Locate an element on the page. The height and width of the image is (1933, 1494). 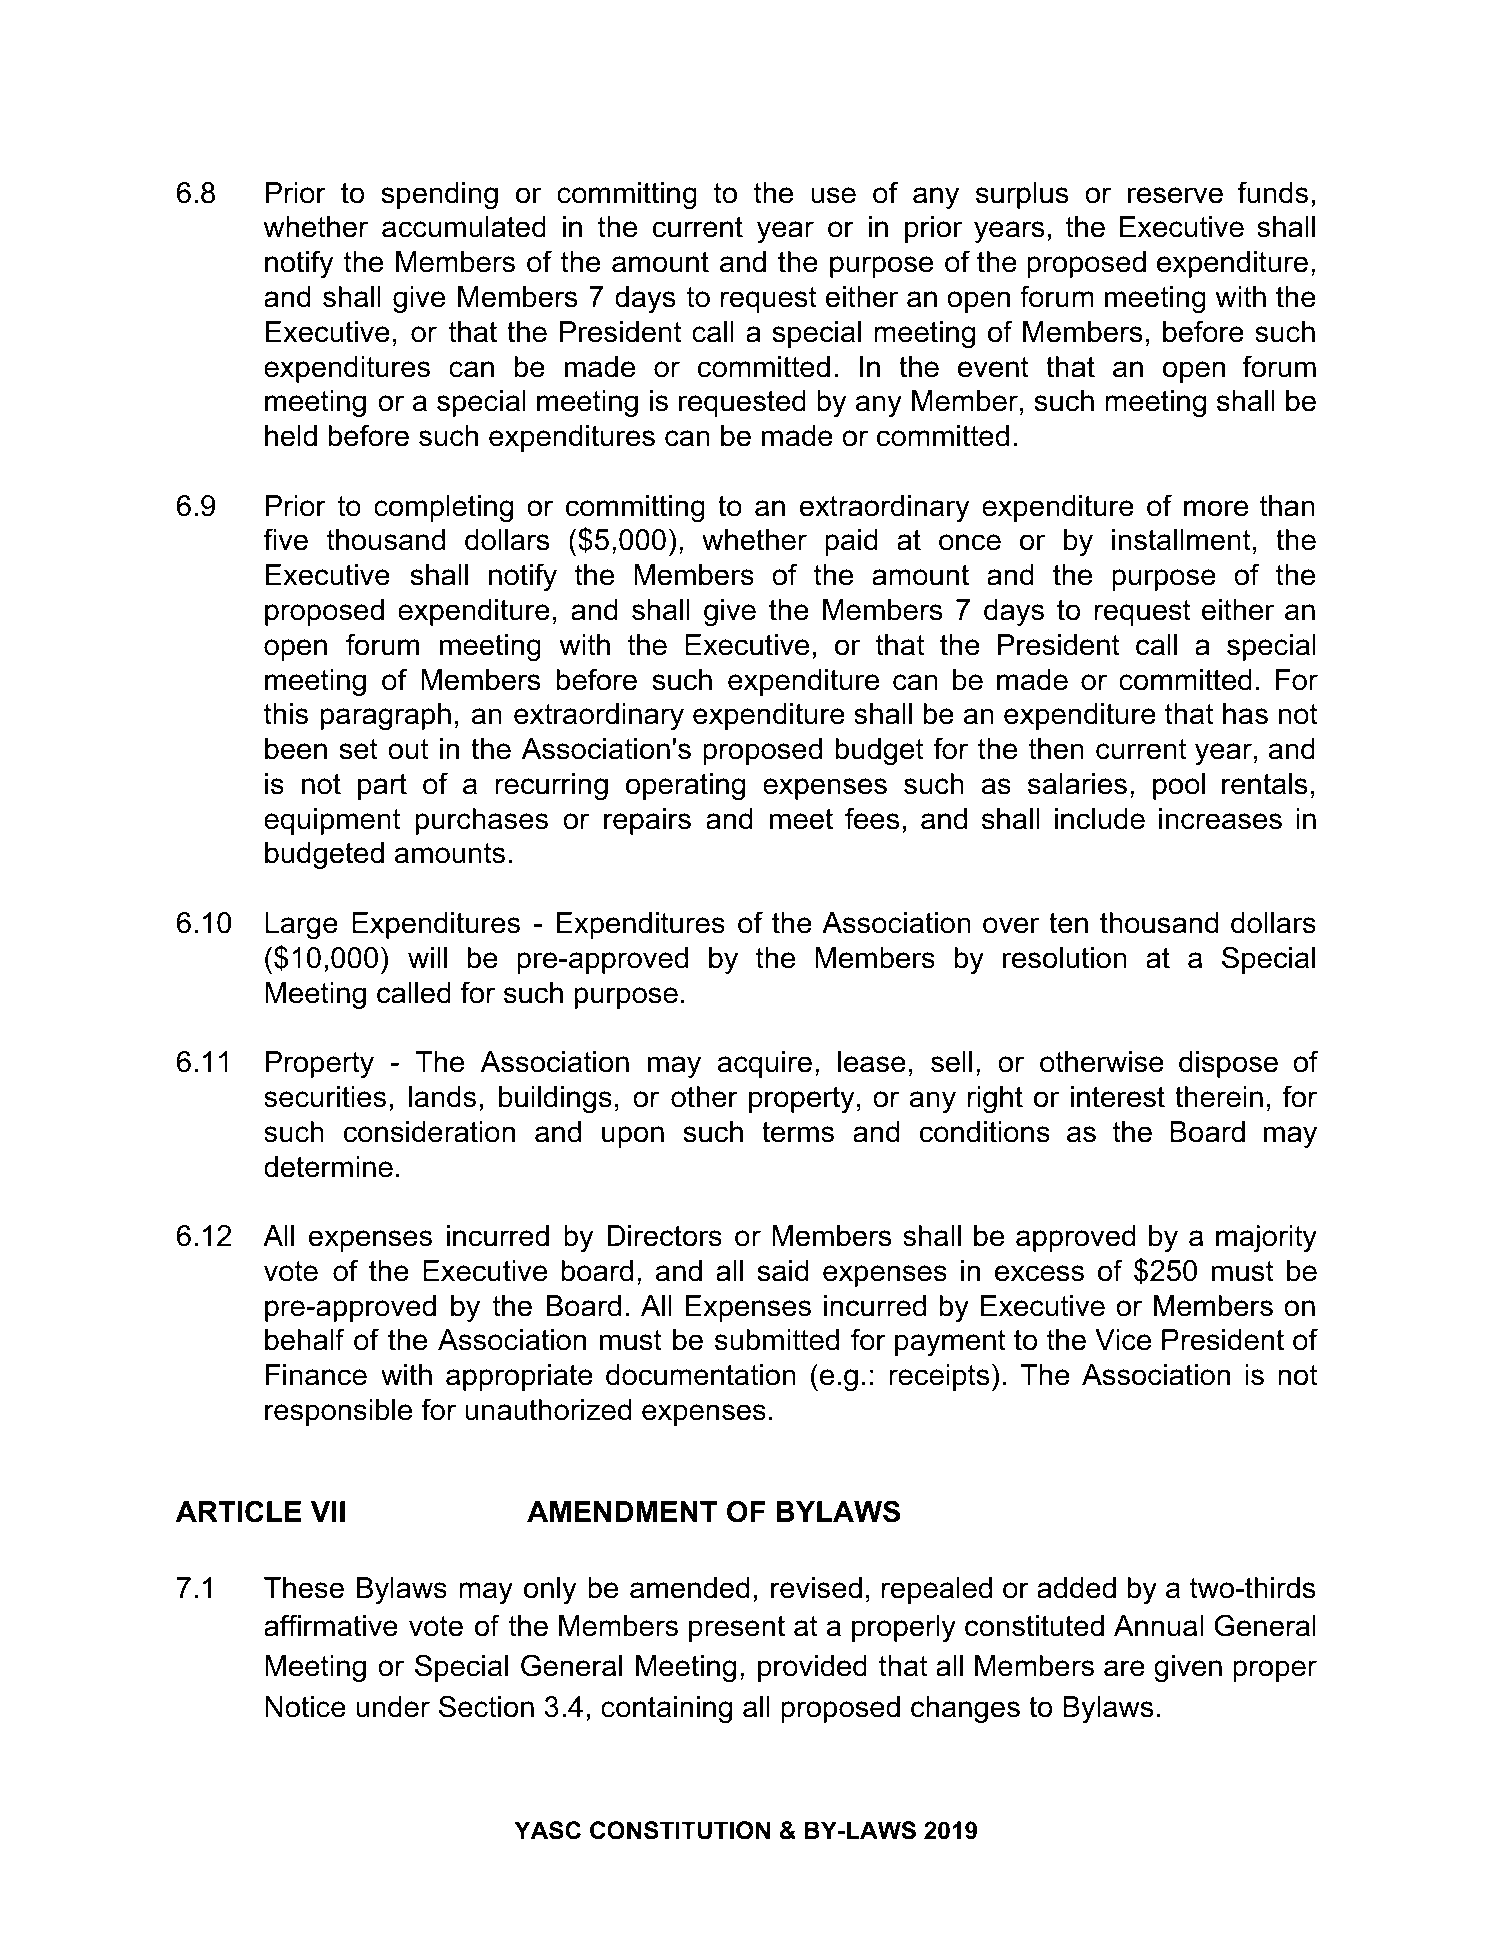
under is located at coordinates (393, 1707).
